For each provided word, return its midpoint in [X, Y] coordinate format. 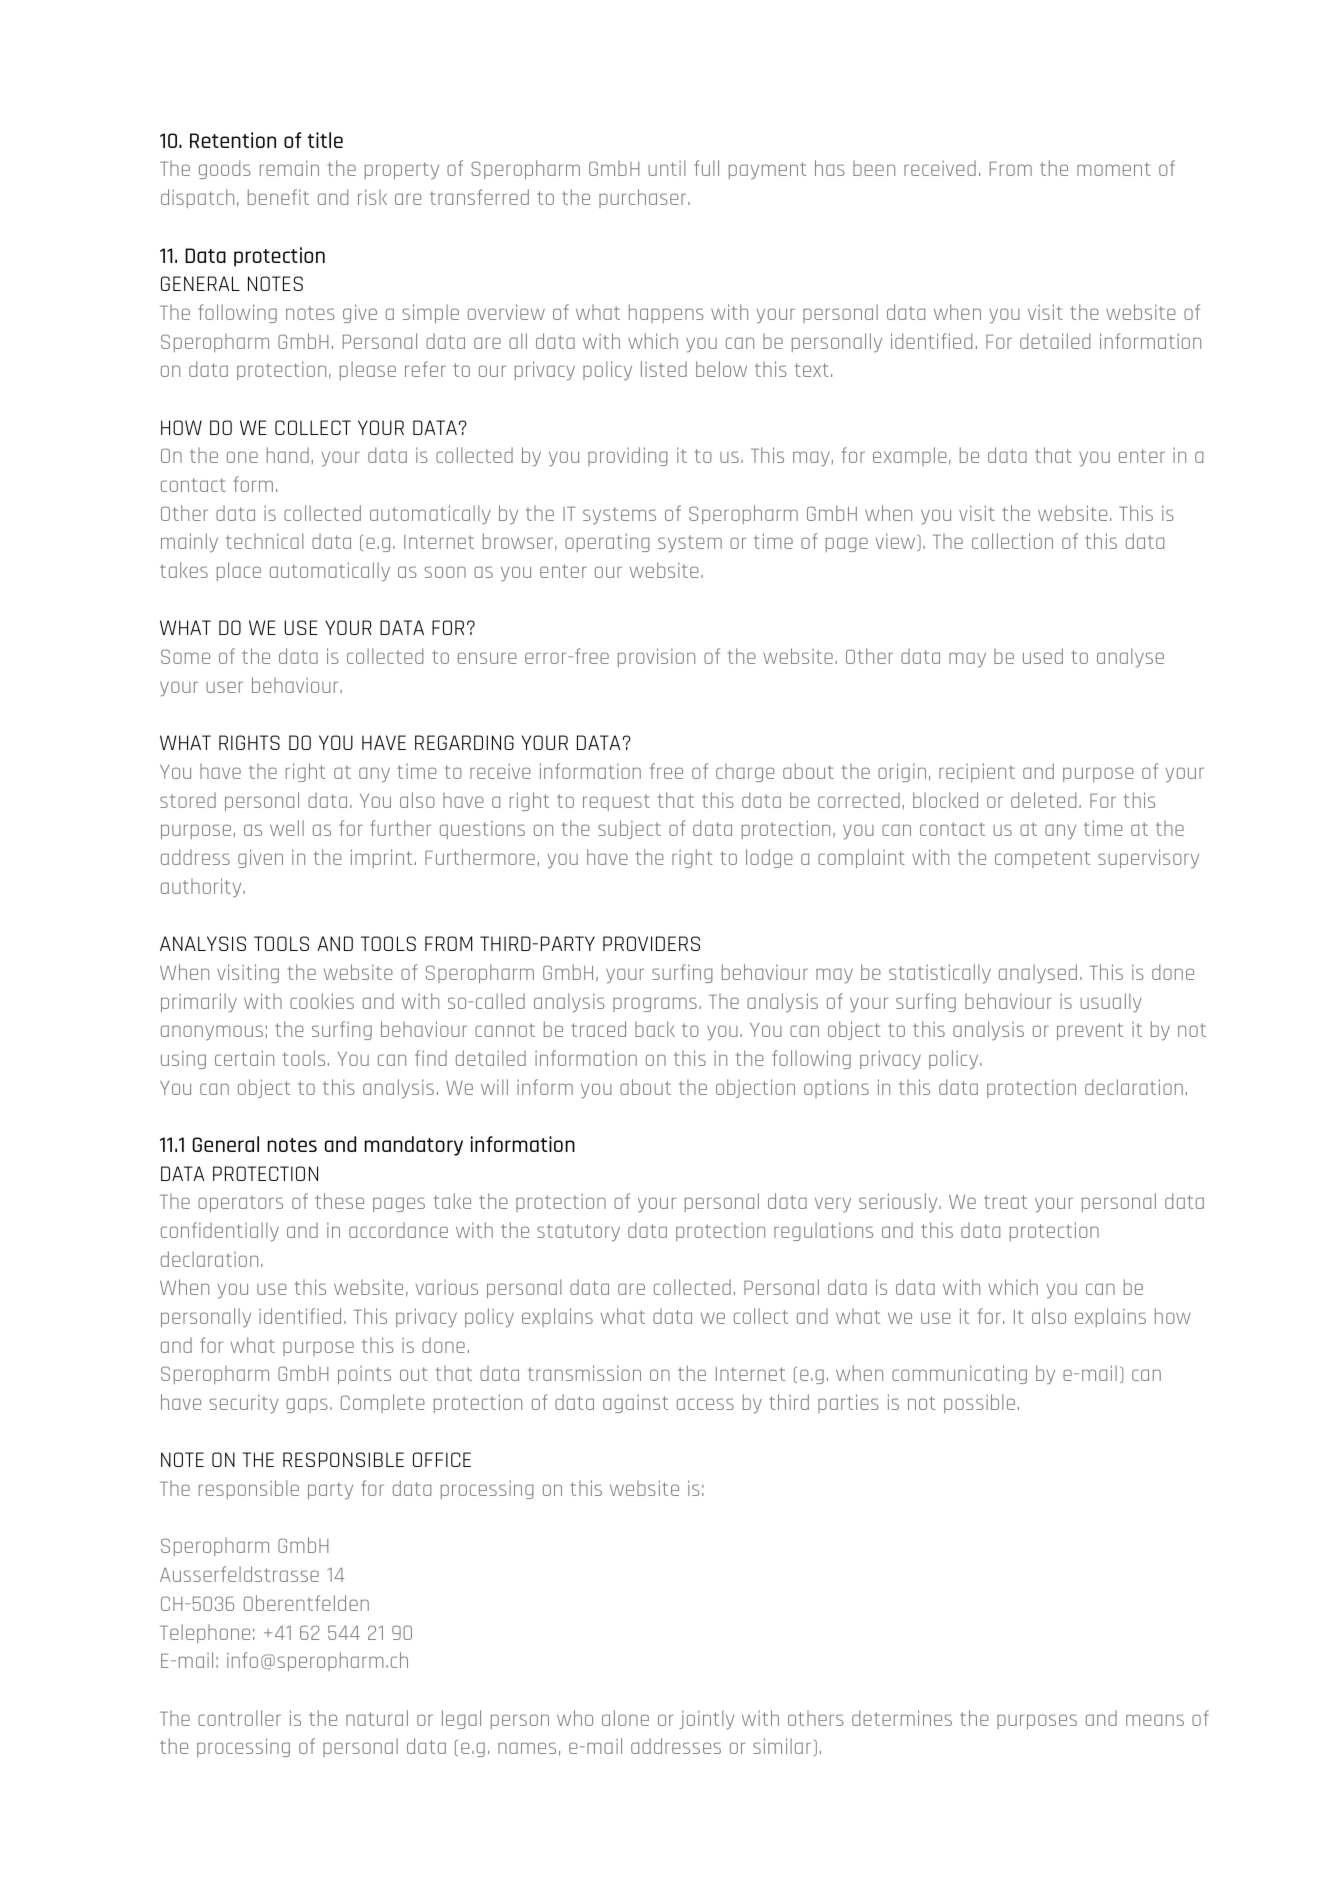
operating [607, 542]
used [1043, 656]
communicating [959, 1374]
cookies [322, 1001]
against [635, 1403]
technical [265, 541]
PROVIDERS [651, 943]
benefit [278, 197]
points [364, 1374]
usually [1111, 1002]
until [667, 168]
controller [239, 1718]
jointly [707, 1719]
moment [1114, 169]
